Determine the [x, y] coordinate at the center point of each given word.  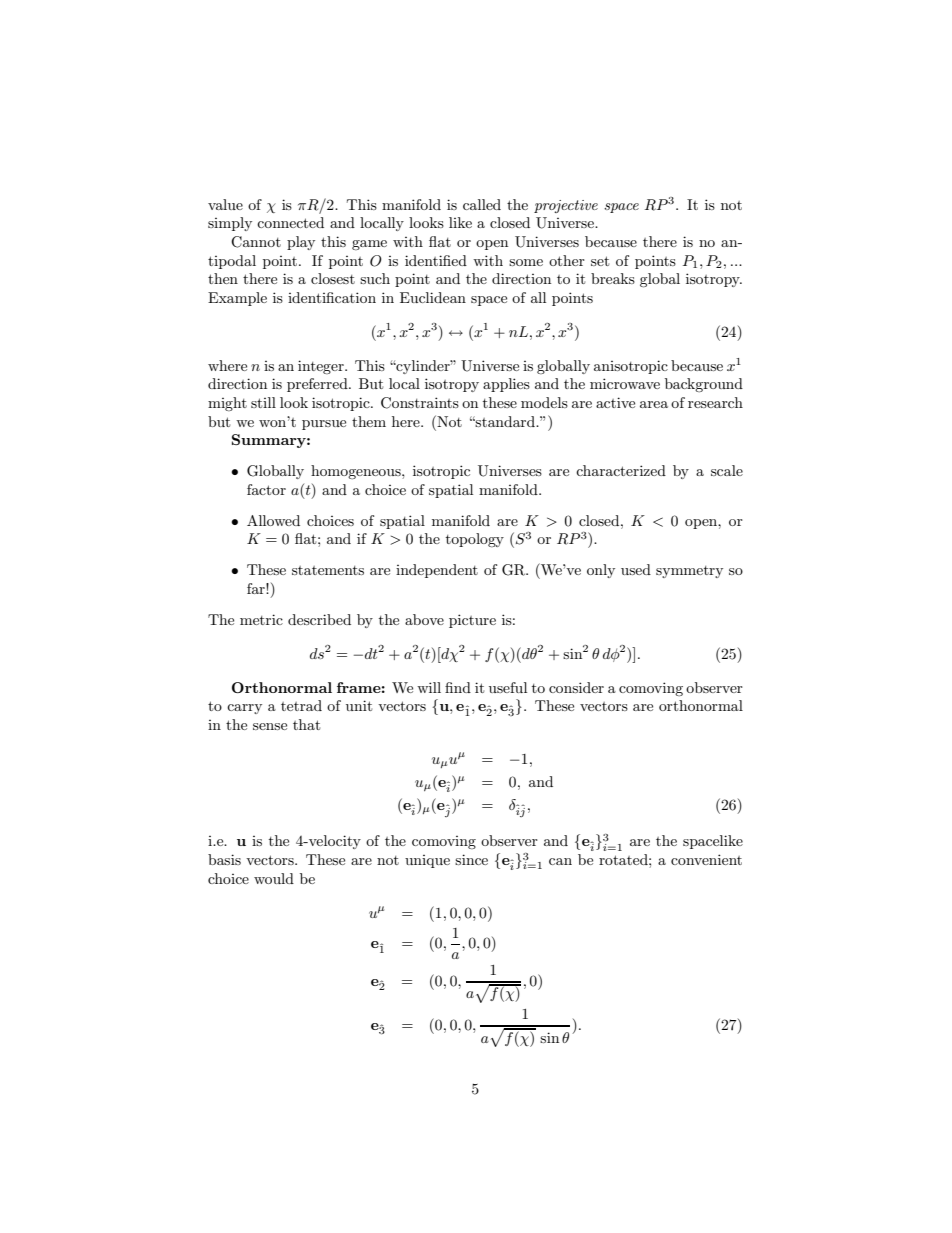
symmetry [689, 572]
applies [506, 385]
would [274, 878]
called [482, 204]
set [600, 261]
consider [576, 687]
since [471, 859]
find [458, 687]
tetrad [301, 705]
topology [475, 540]
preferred [318, 385]
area [654, 404]
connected [290, 222]
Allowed [273, 520]
